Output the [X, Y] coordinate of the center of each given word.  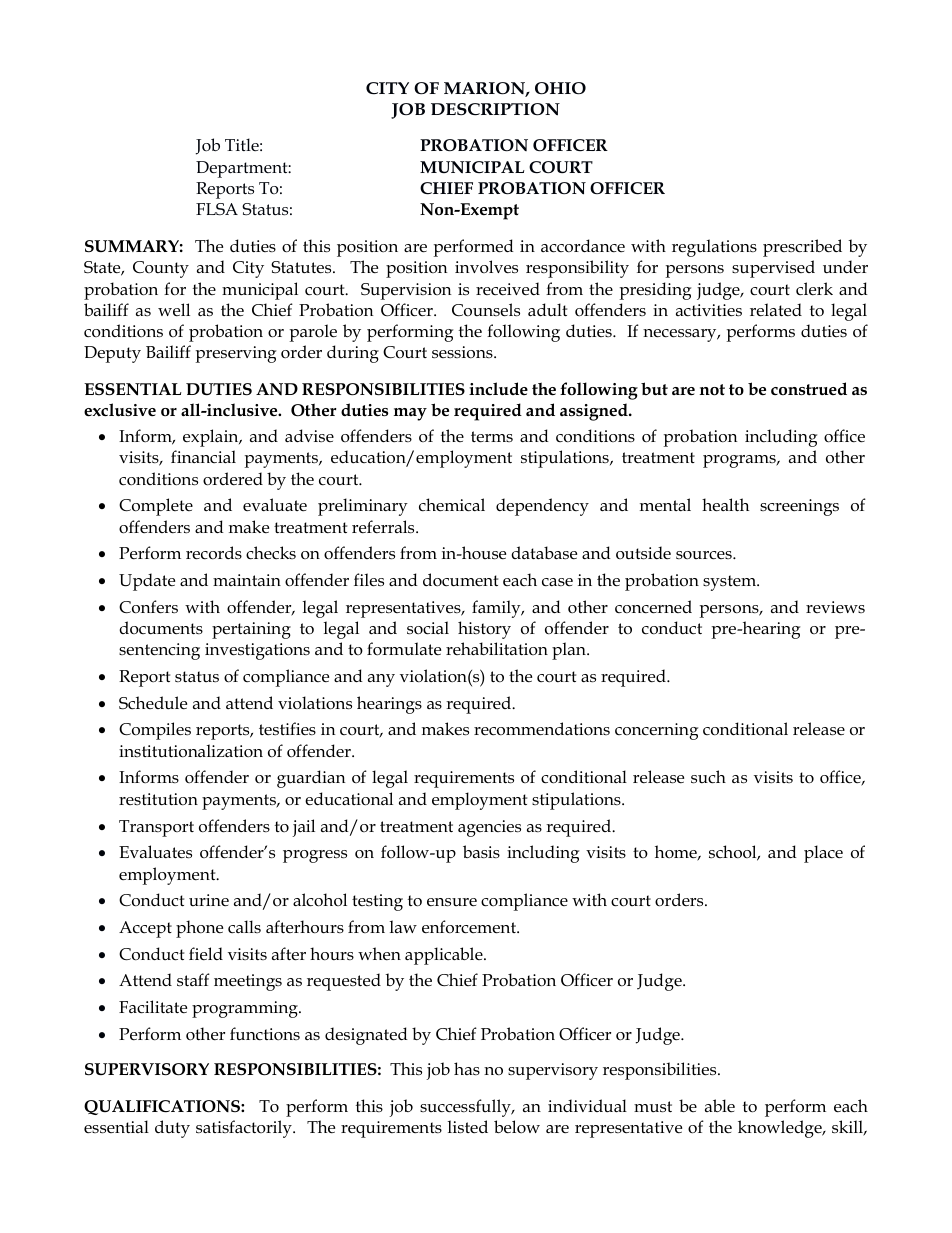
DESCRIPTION [495, 109]
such [708, 777]
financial [203, 456]
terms [492, 437]
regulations [714, 248]
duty [172, 1129]
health [725, 505]
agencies [489, 828]
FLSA [217, 209]
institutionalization [191, 751]
